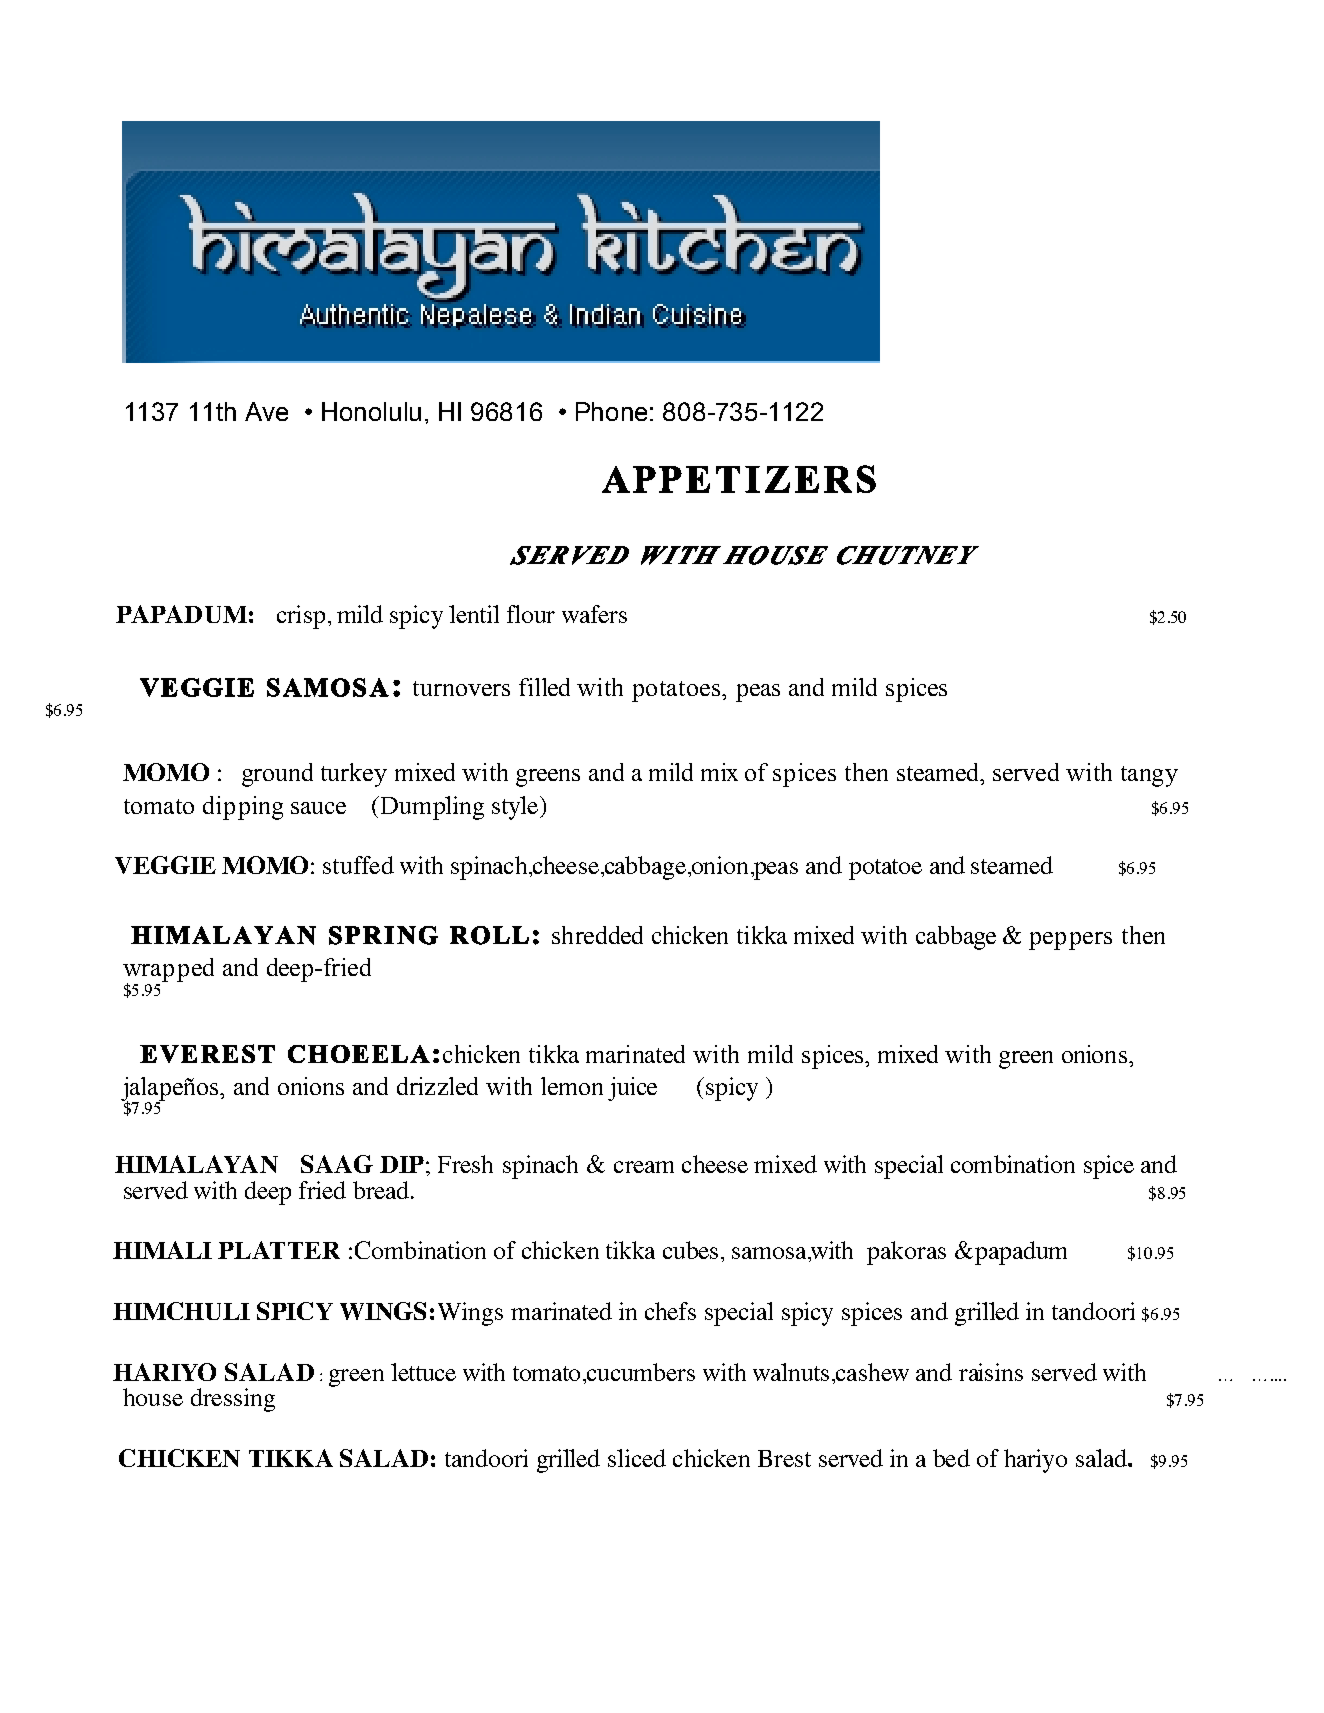 This screenshot has width=1324, height=1713. I want to click on ground, so click(277, 775).
